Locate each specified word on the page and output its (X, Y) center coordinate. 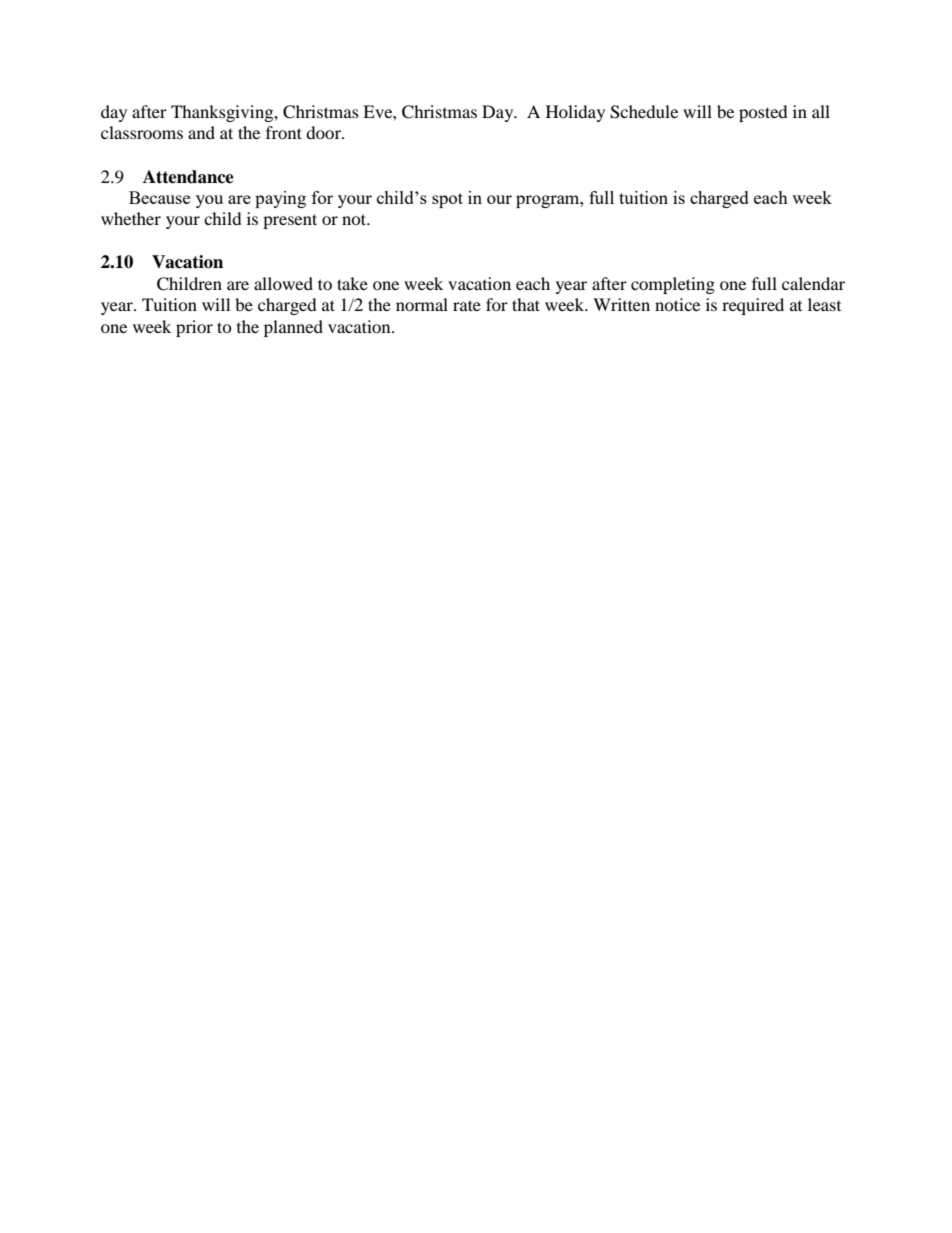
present (290, 221)
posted (763, 113)
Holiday (575, 113)
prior (194, 328)
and (201, 132)
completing (673, 285)
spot (447, 200)
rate (467, 305)
